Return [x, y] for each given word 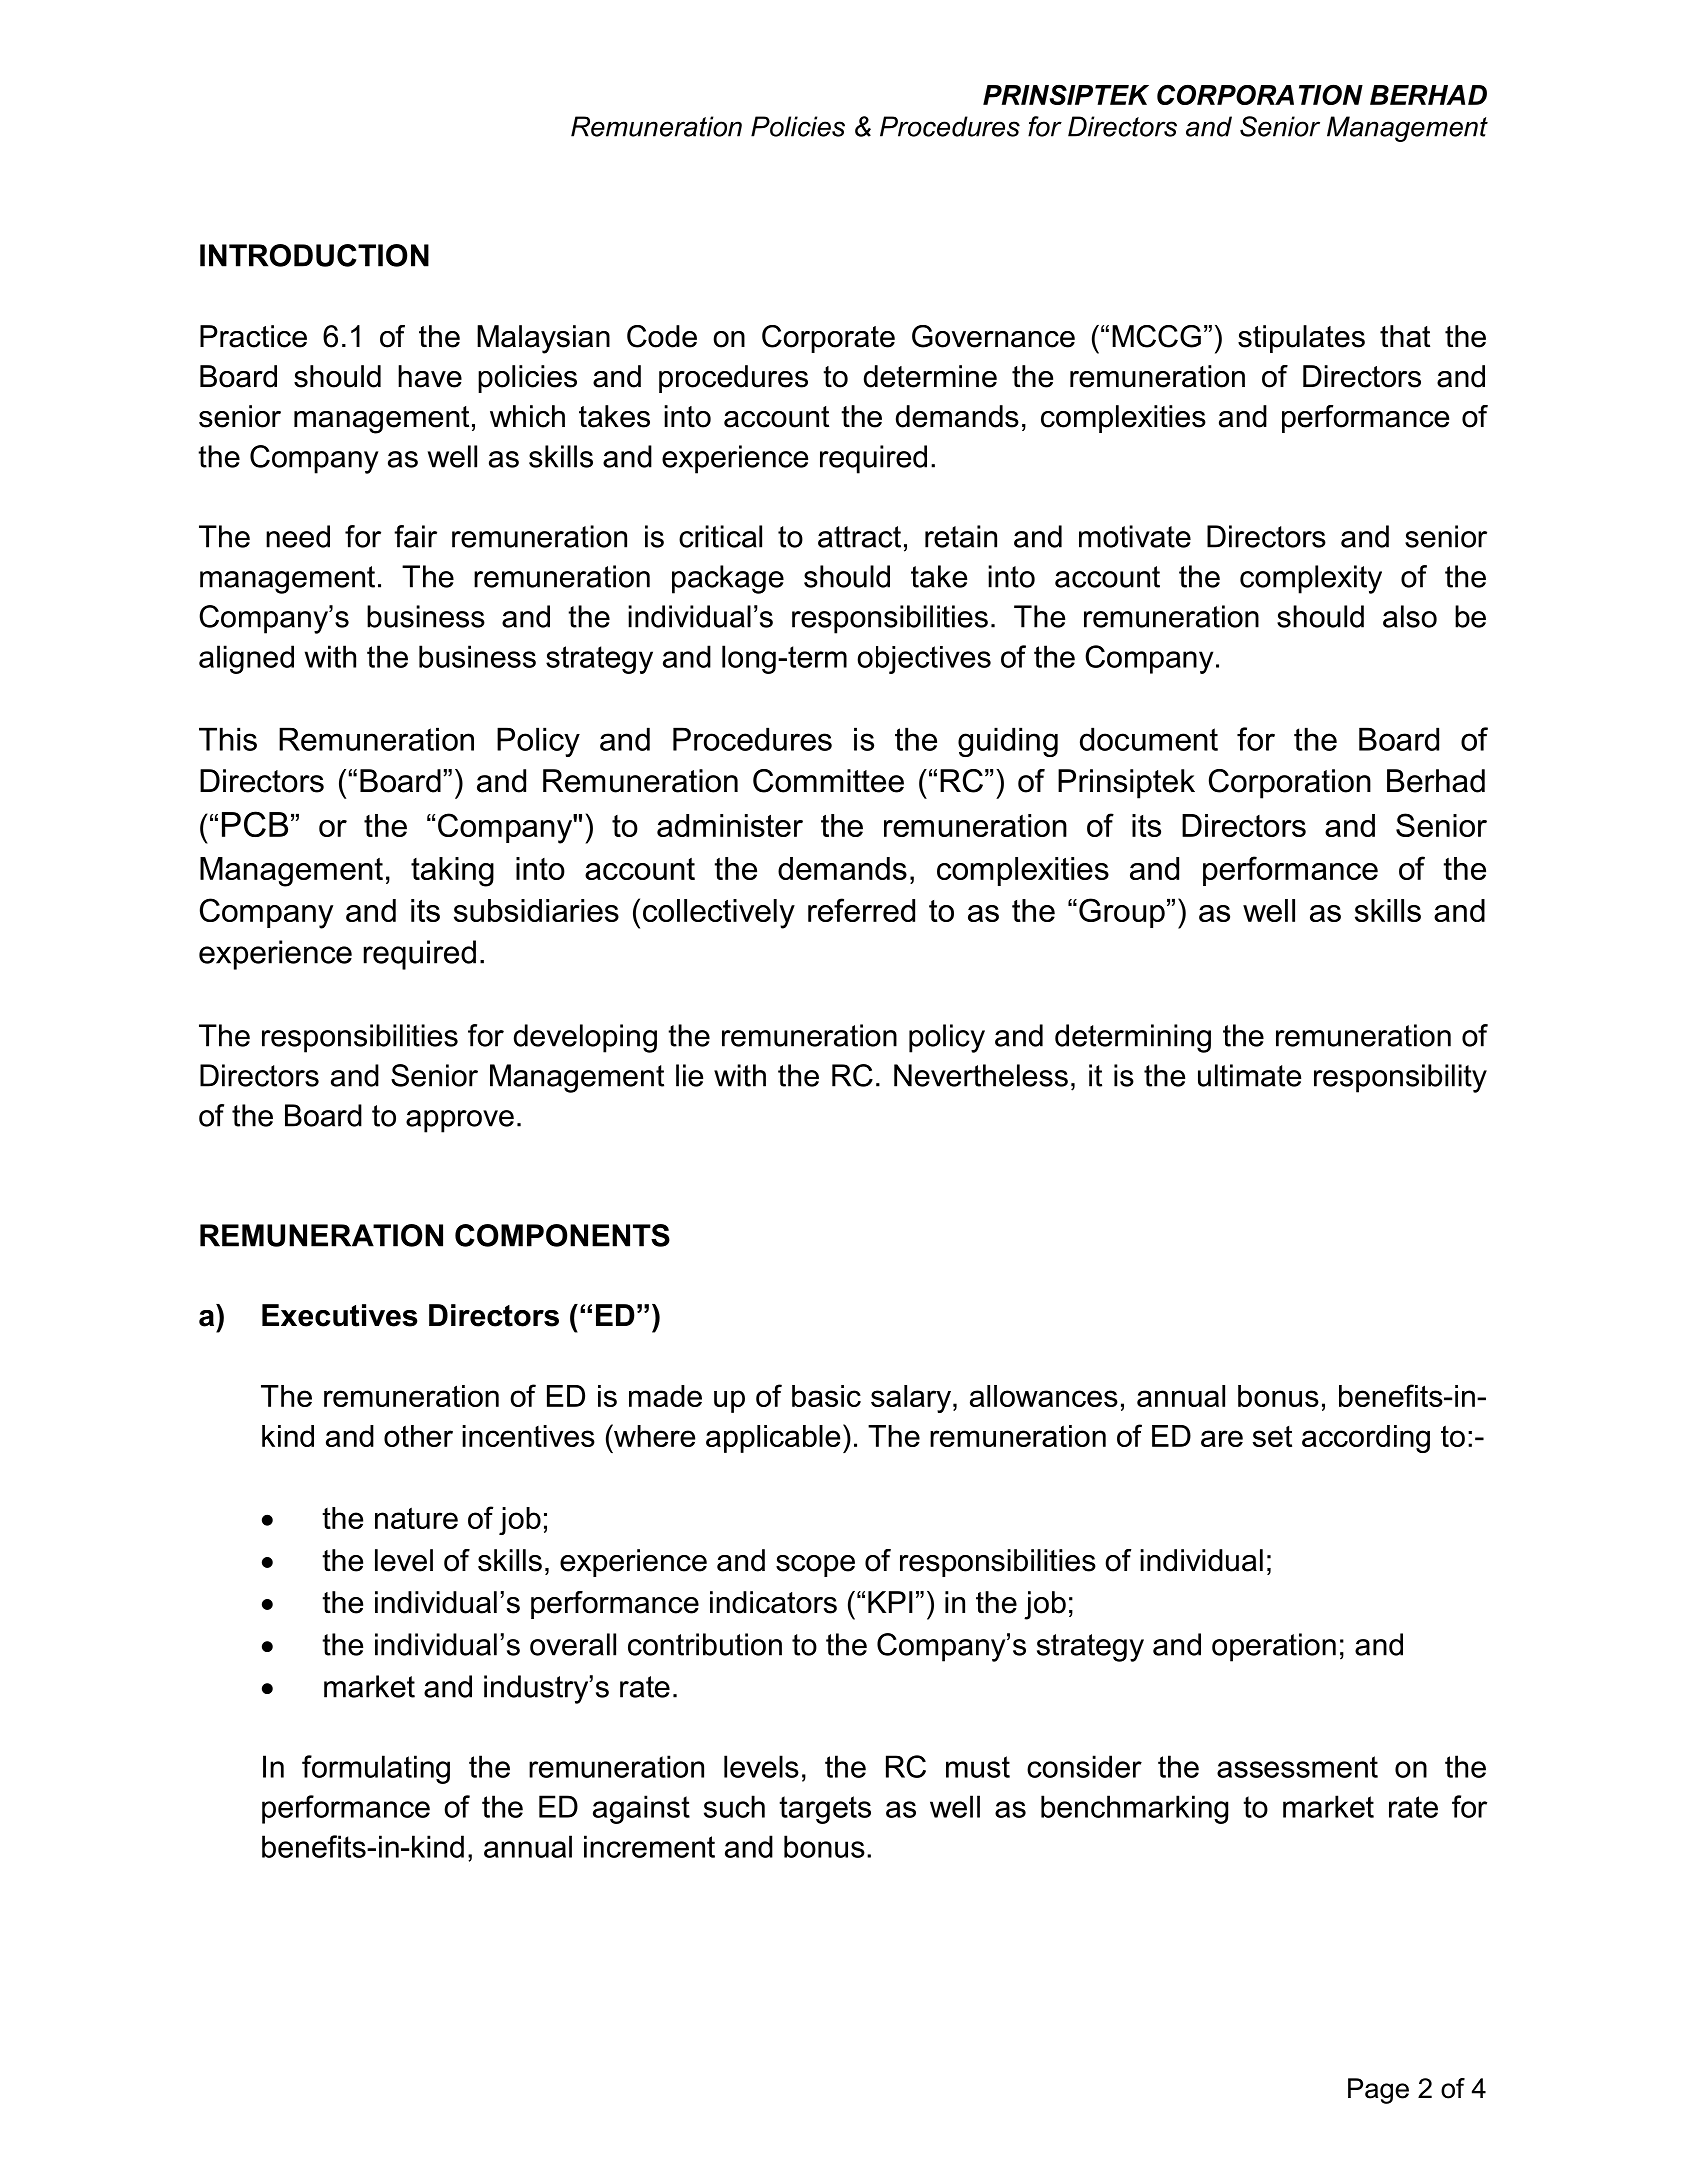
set [1272, 1436]
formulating [376, 1769]
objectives [924, 660]
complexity [1311, 579]
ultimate [1249, 1075]
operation [1274, 1647]
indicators [773, 1602]
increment [649, 1846]
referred [861, 910]
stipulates [1301, 339]
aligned [246, 659]
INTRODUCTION [314, 255]
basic [826, 1396]
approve [460, 1121]
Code [662, 336]
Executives [339, 1315]
